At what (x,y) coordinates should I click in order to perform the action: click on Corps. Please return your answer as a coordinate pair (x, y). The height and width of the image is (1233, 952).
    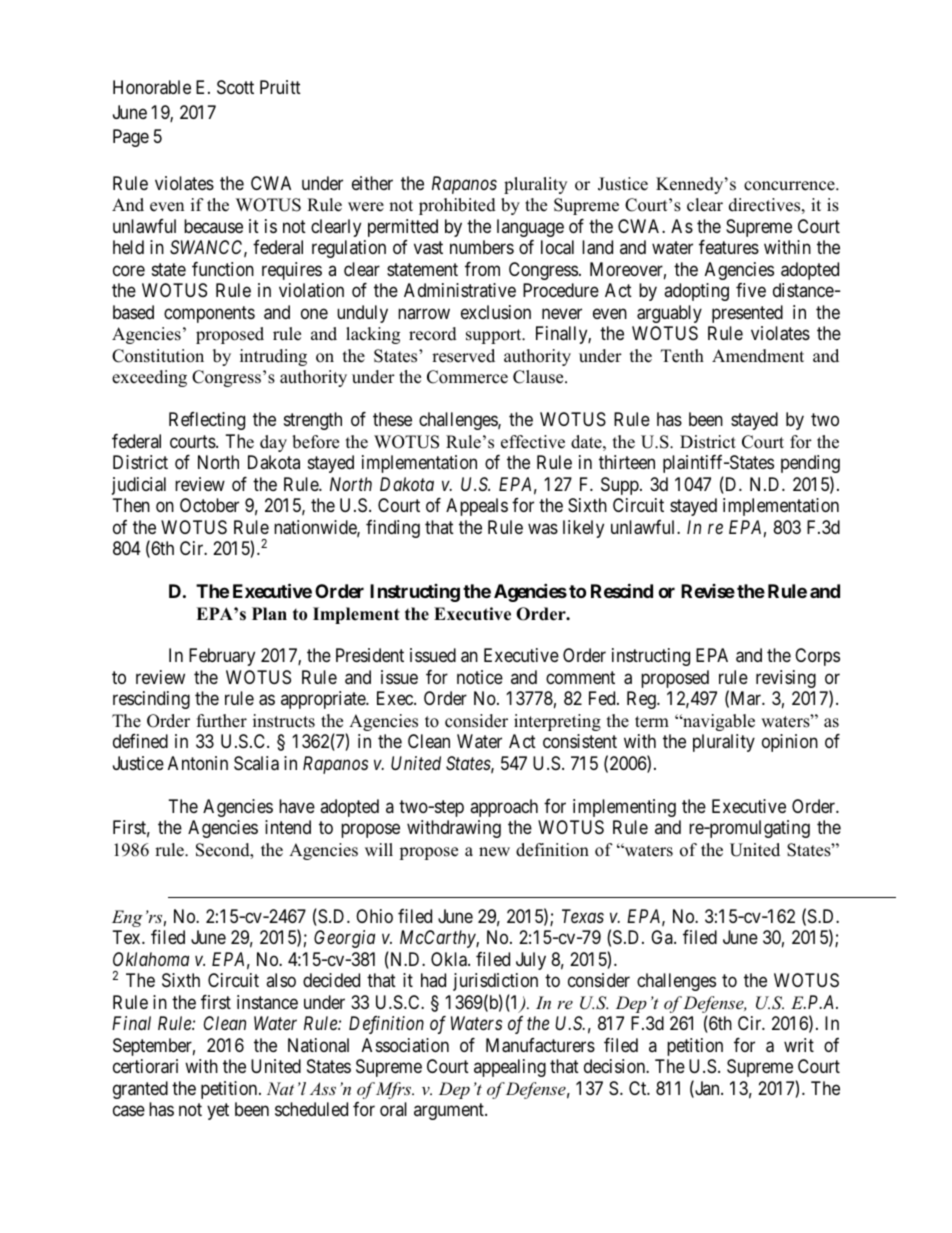
    Looking at the image, I should click on (817, 657).
